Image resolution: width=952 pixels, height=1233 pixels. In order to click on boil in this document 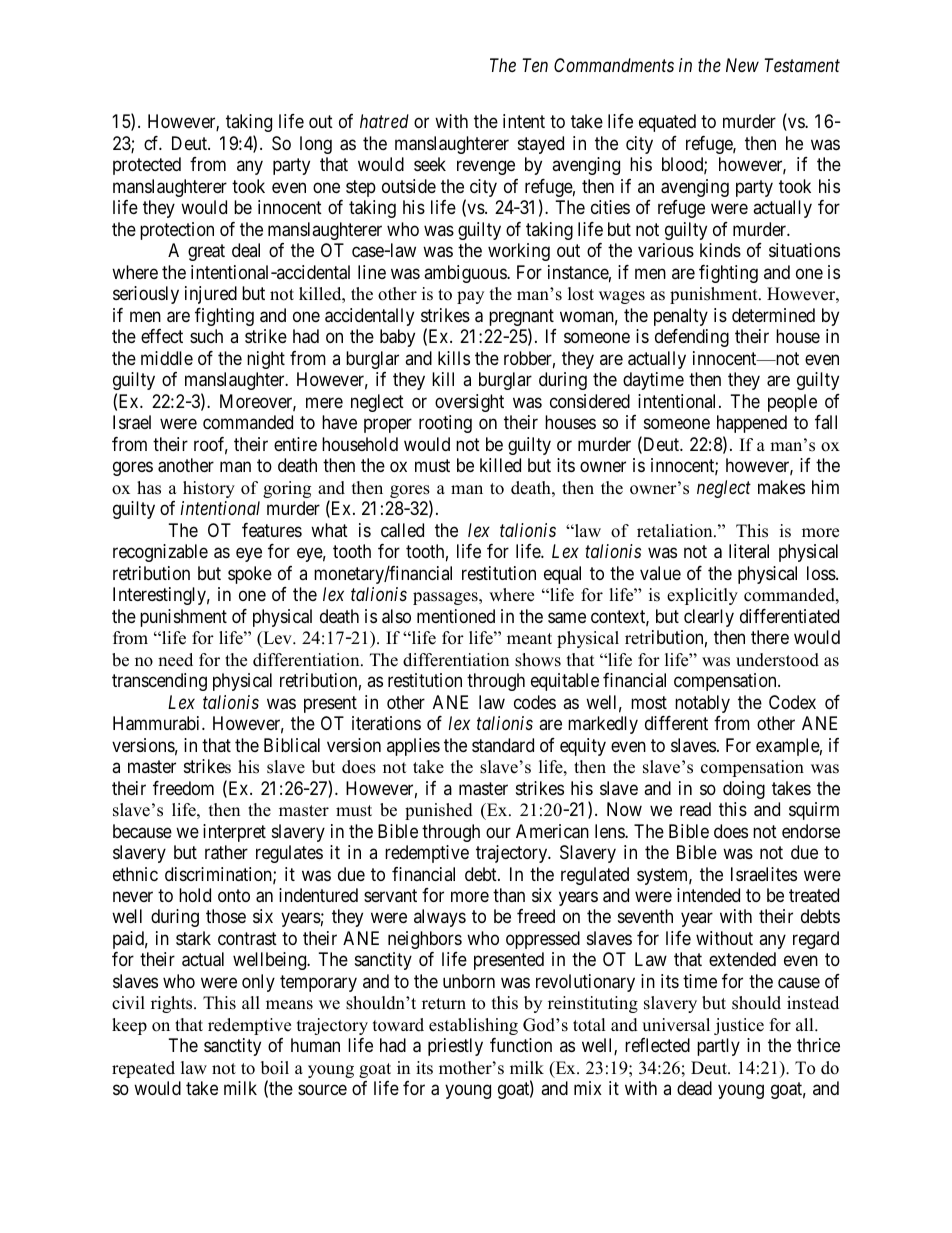, I will do `click(275, 1068)`.
